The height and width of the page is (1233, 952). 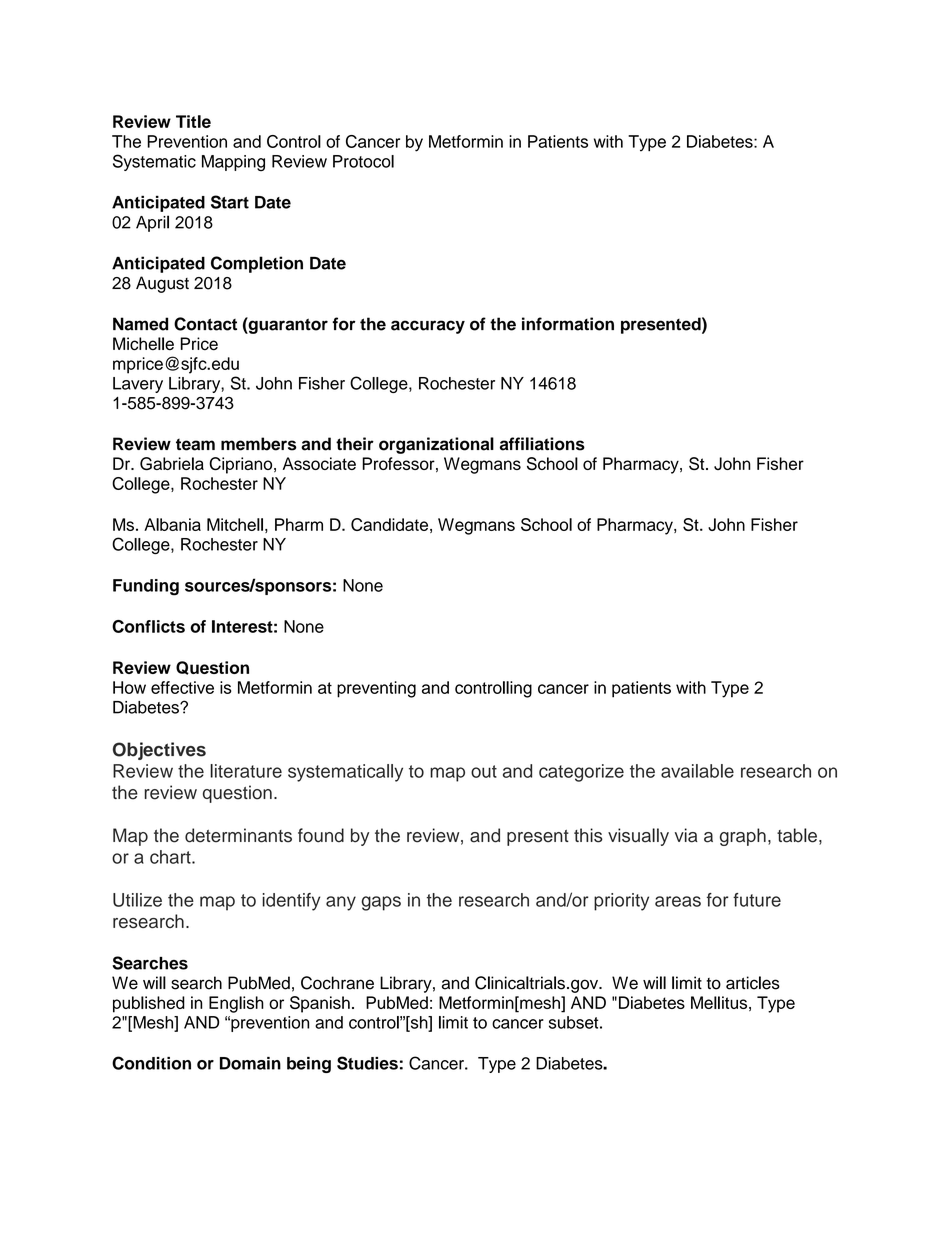 What do you see at coordinates (233, 163) in the page?
I see `Mapping` at bounding box center [233, 163].
